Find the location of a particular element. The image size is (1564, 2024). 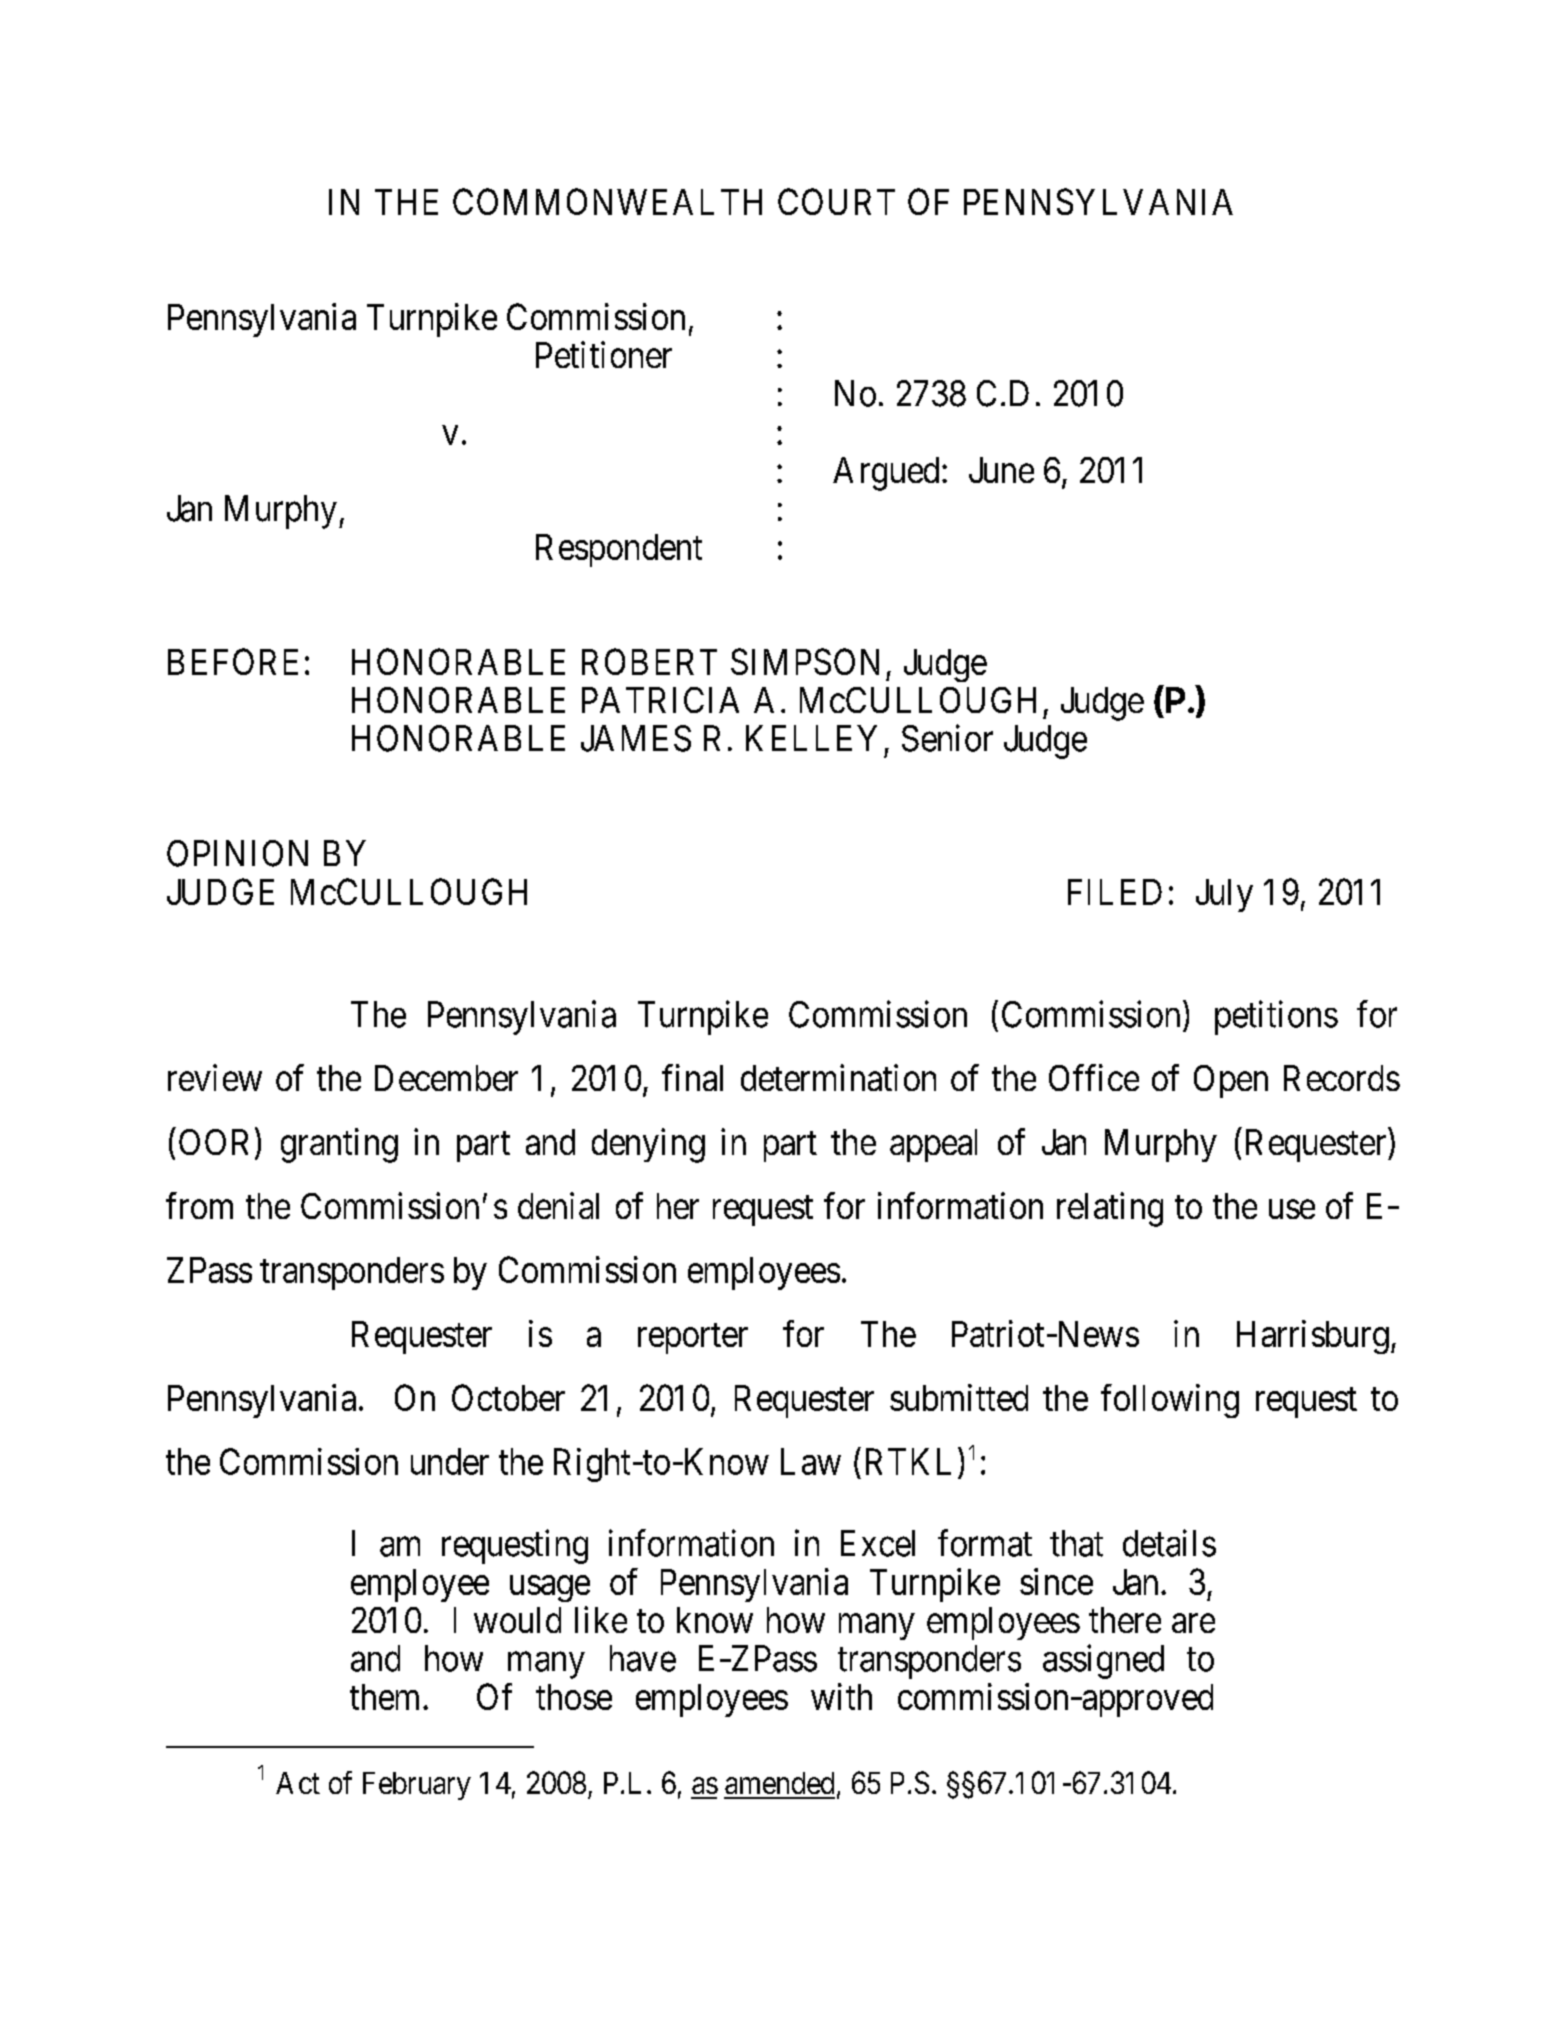

COURT is located at coordinates (836, 201).
